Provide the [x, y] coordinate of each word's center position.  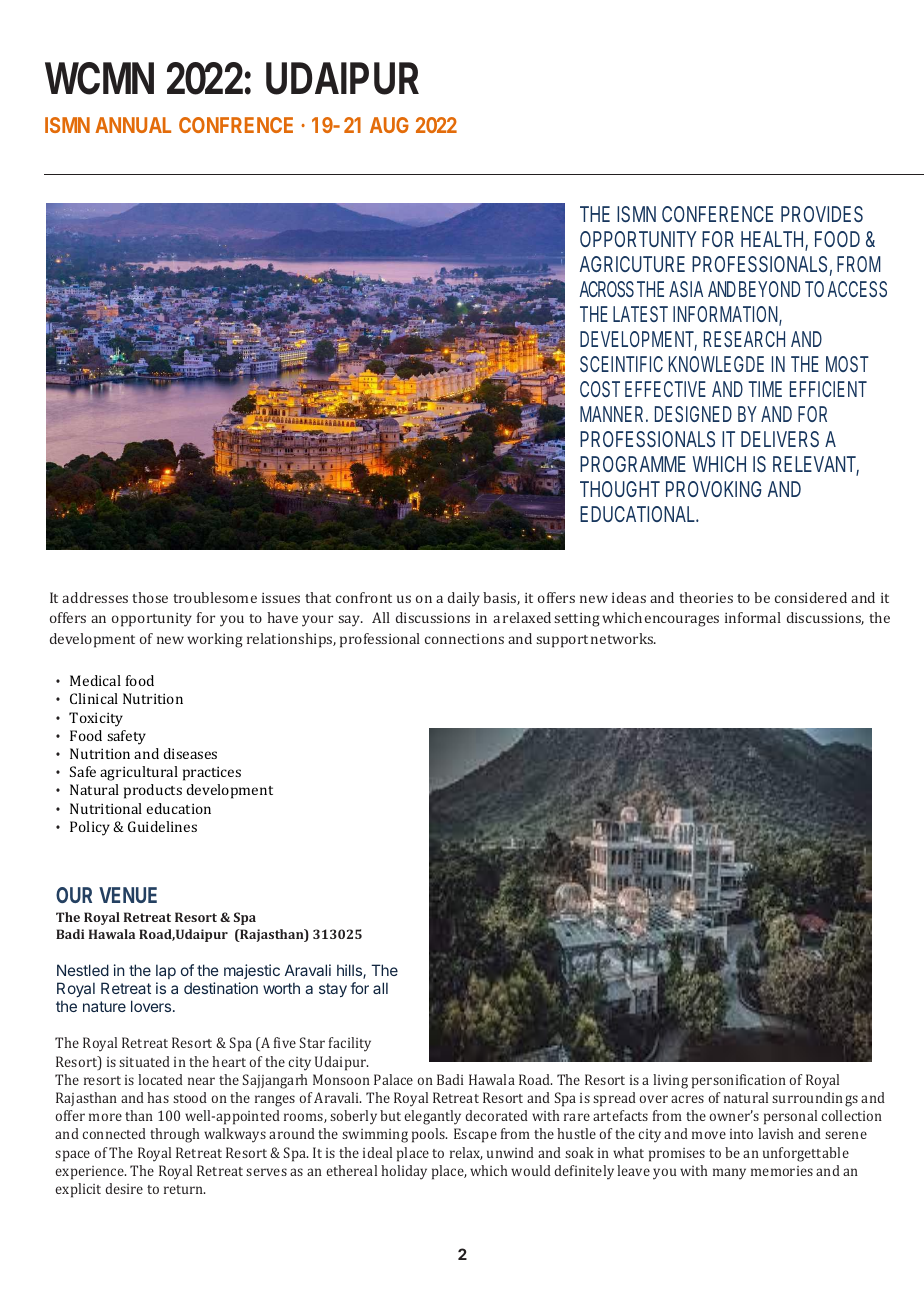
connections [464, 639]
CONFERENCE [717, 214]
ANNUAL [133, 125]
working [215, 640]
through [175, 1135]
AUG [389, 125]
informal [753, 617]
